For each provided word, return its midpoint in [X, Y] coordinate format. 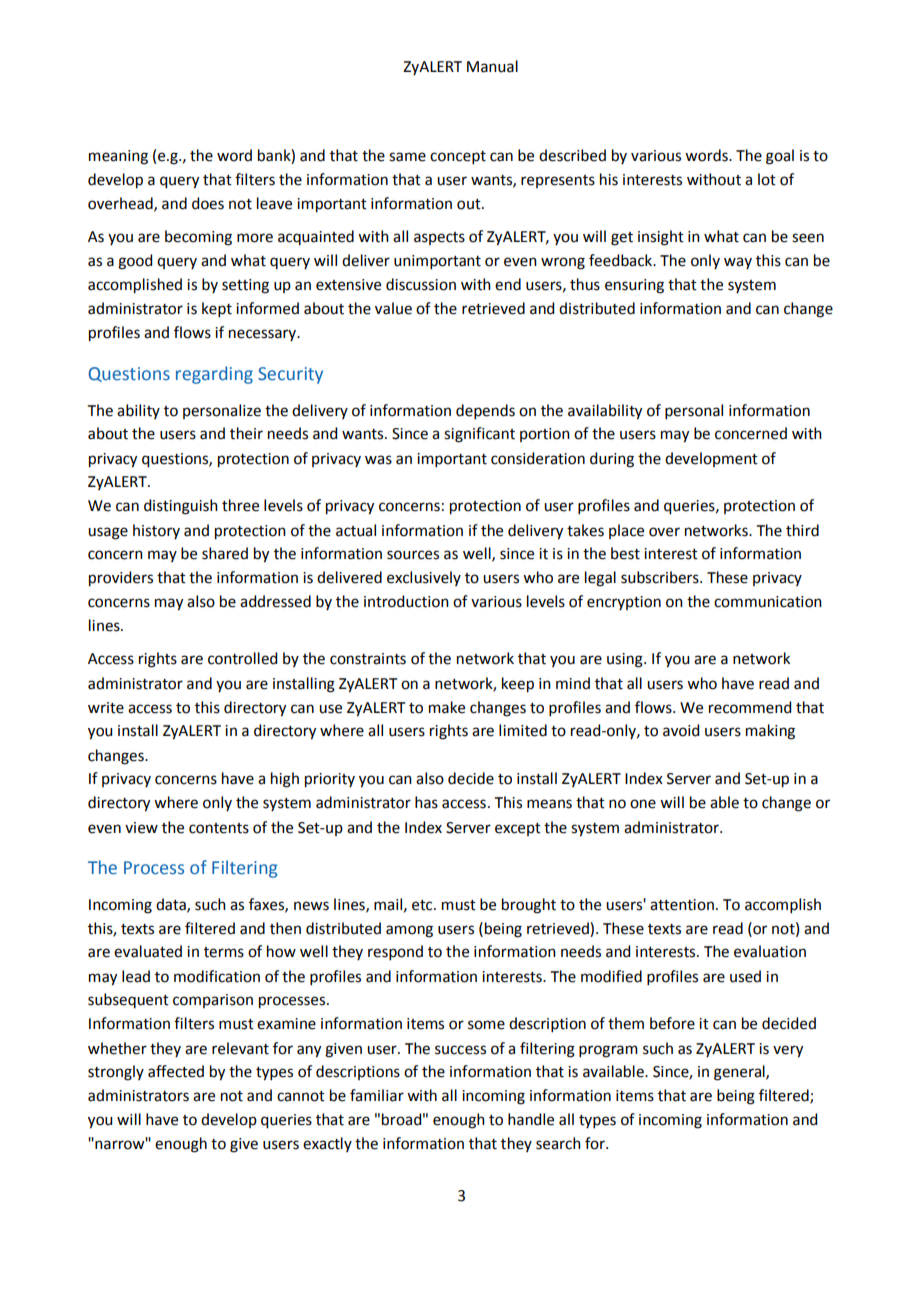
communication [768, 602]
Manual [492, 66]
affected [176, 1071]
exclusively [424, 578]
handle [531, 1119]
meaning [118, 157]
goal [780, 157]
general [740, 1073]
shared [225, 553]
